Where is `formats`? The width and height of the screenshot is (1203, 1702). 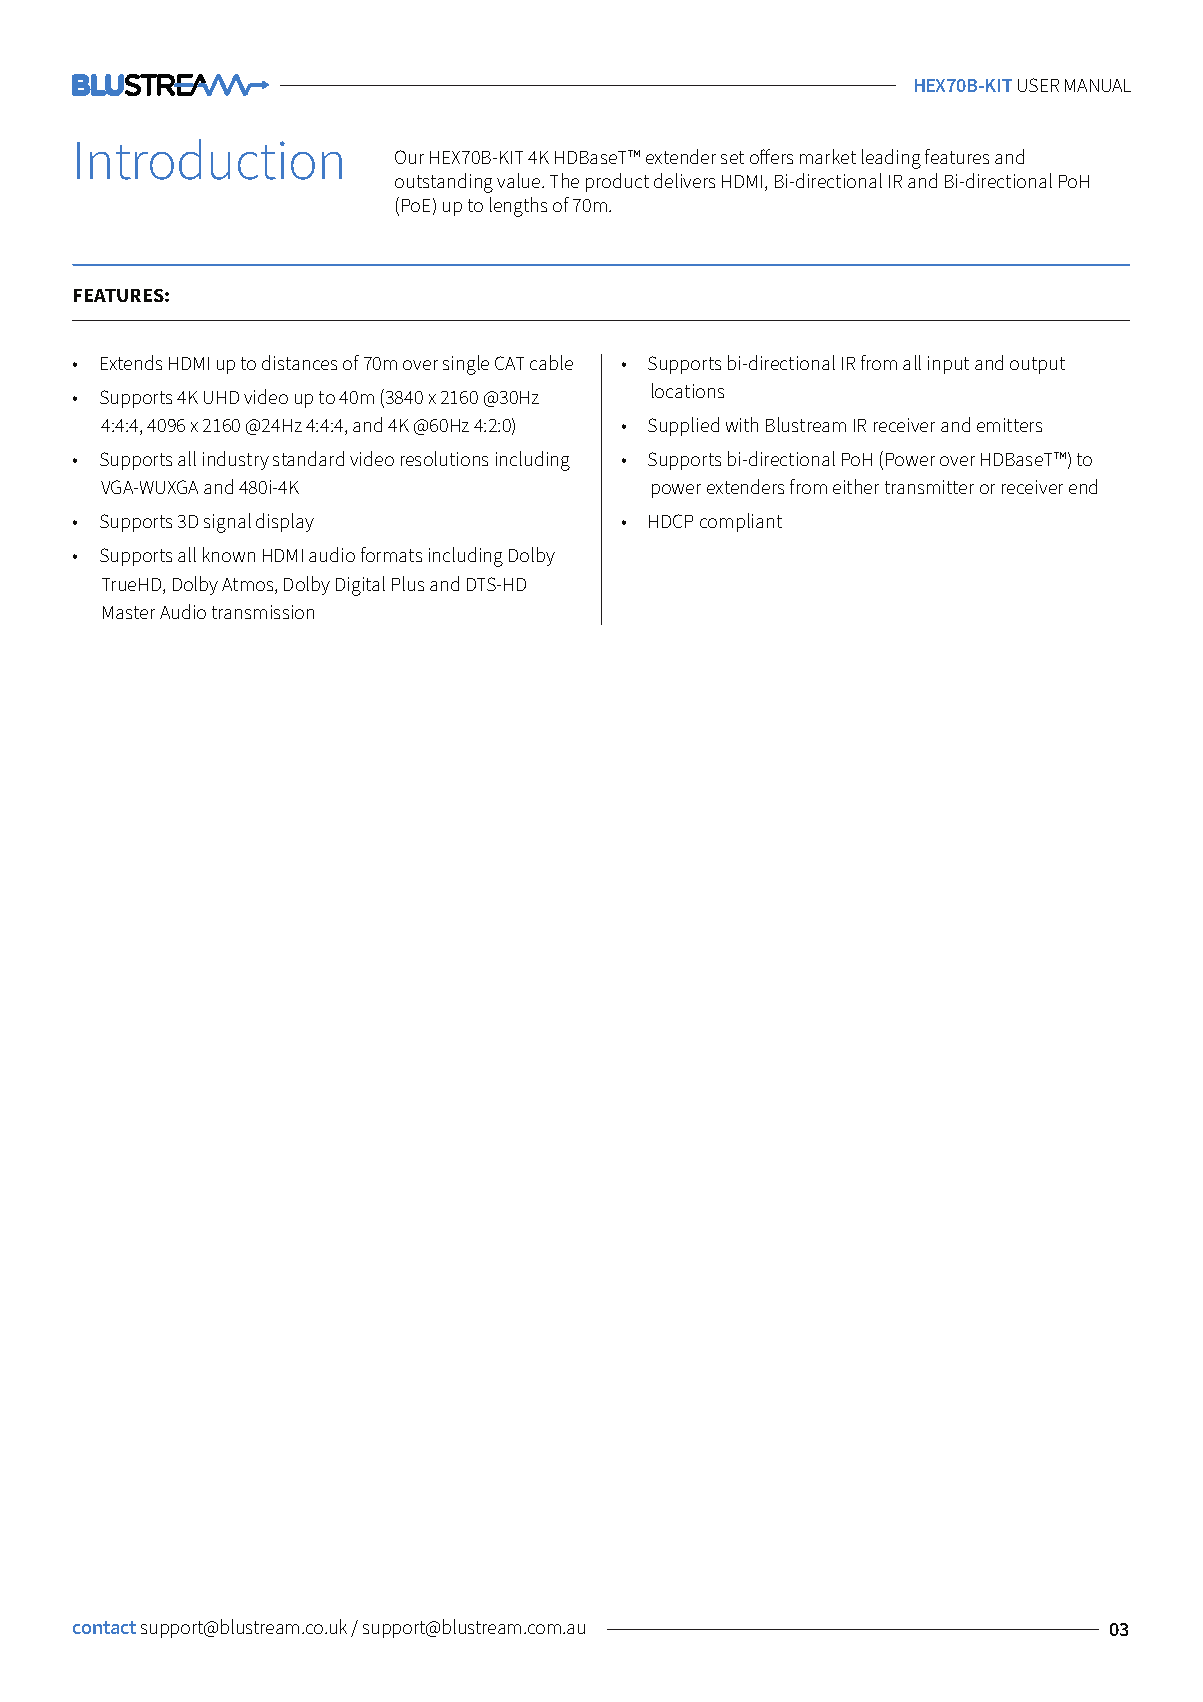
formats is located at coordinates (391, 554).
